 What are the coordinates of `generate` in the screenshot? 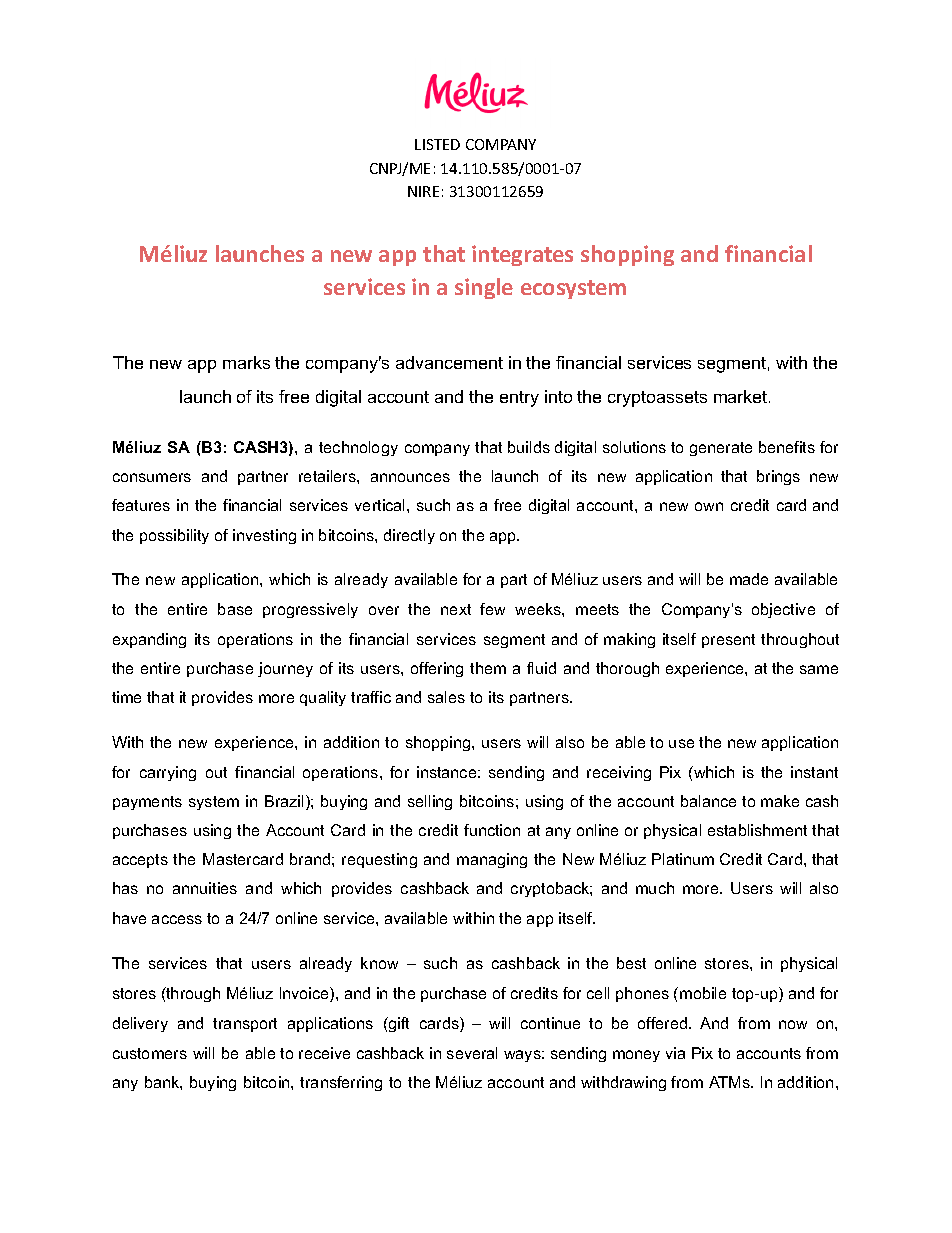 It's located at (721, 449).
